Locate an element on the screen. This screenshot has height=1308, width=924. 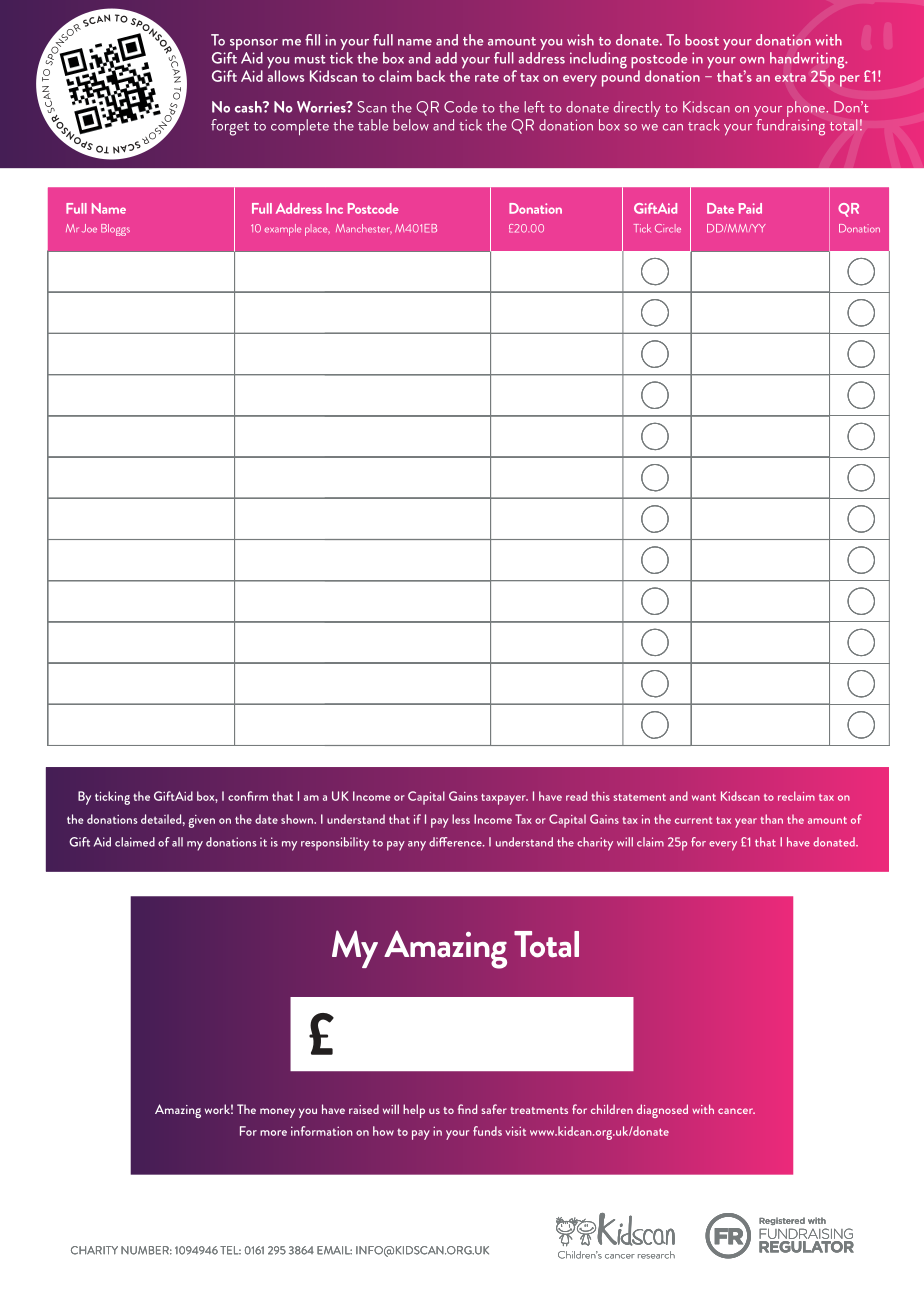
diagnosed is located at coordinates (662, 1111).
